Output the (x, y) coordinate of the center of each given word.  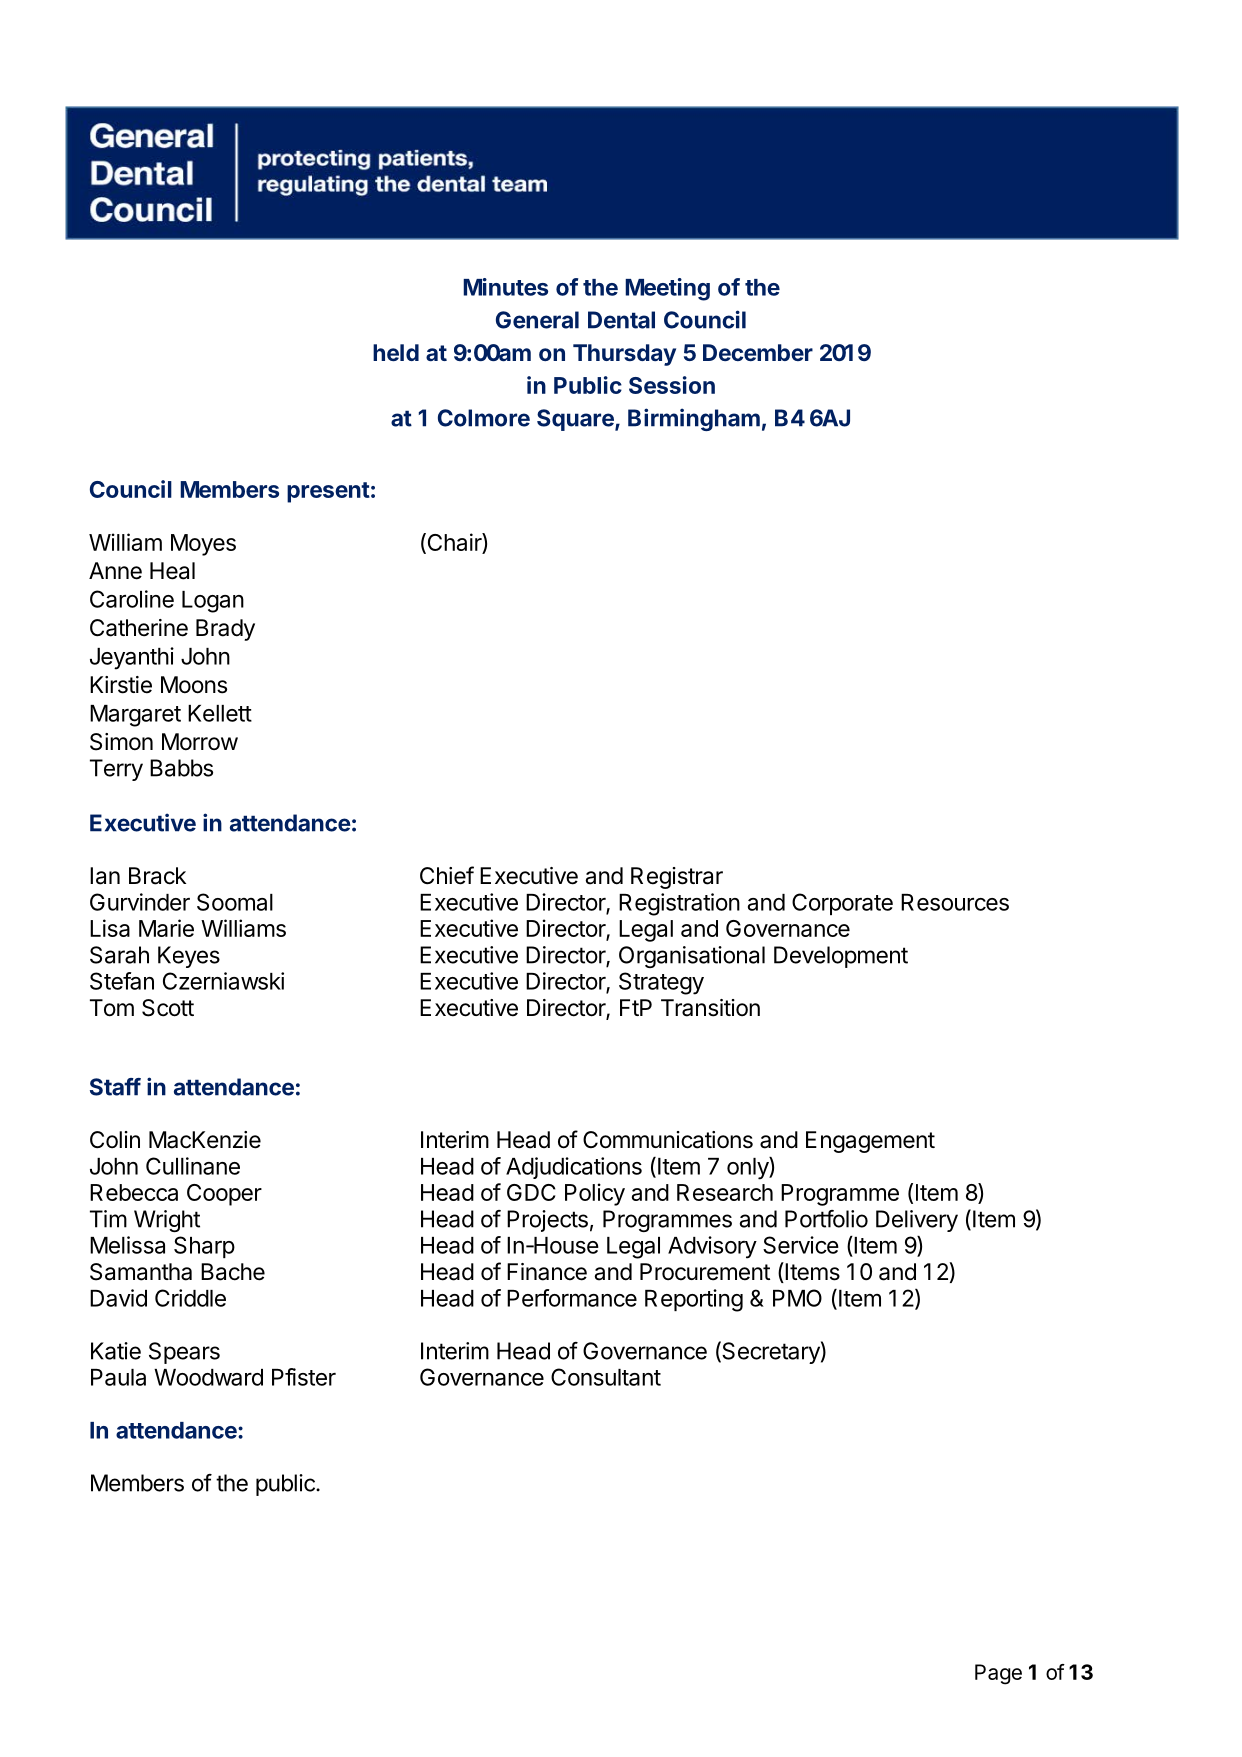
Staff (115, 1087)
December (758, 352)
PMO (797, 1298)
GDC (531, 1192)
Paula (118, 1377)
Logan (213, 602)
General (537, 320)
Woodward (208, 1377)
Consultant (606, 1377)
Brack (157, 876)
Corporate (842, 904)
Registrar (677, 878)
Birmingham (694, 419)
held (396, 352)
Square (576, 420)
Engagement (870, 1142)
